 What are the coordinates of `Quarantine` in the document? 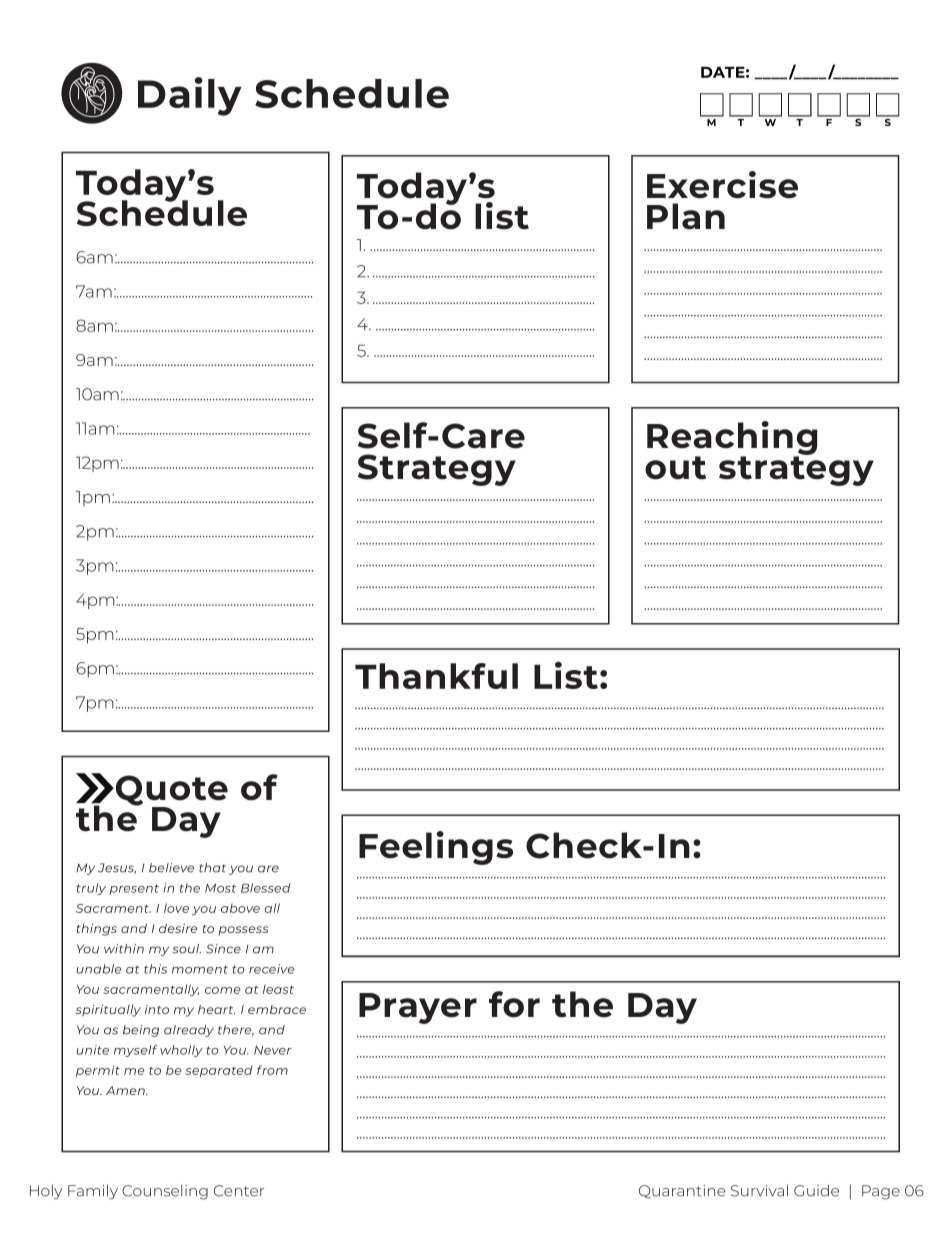 It's located at (682, 1192).
